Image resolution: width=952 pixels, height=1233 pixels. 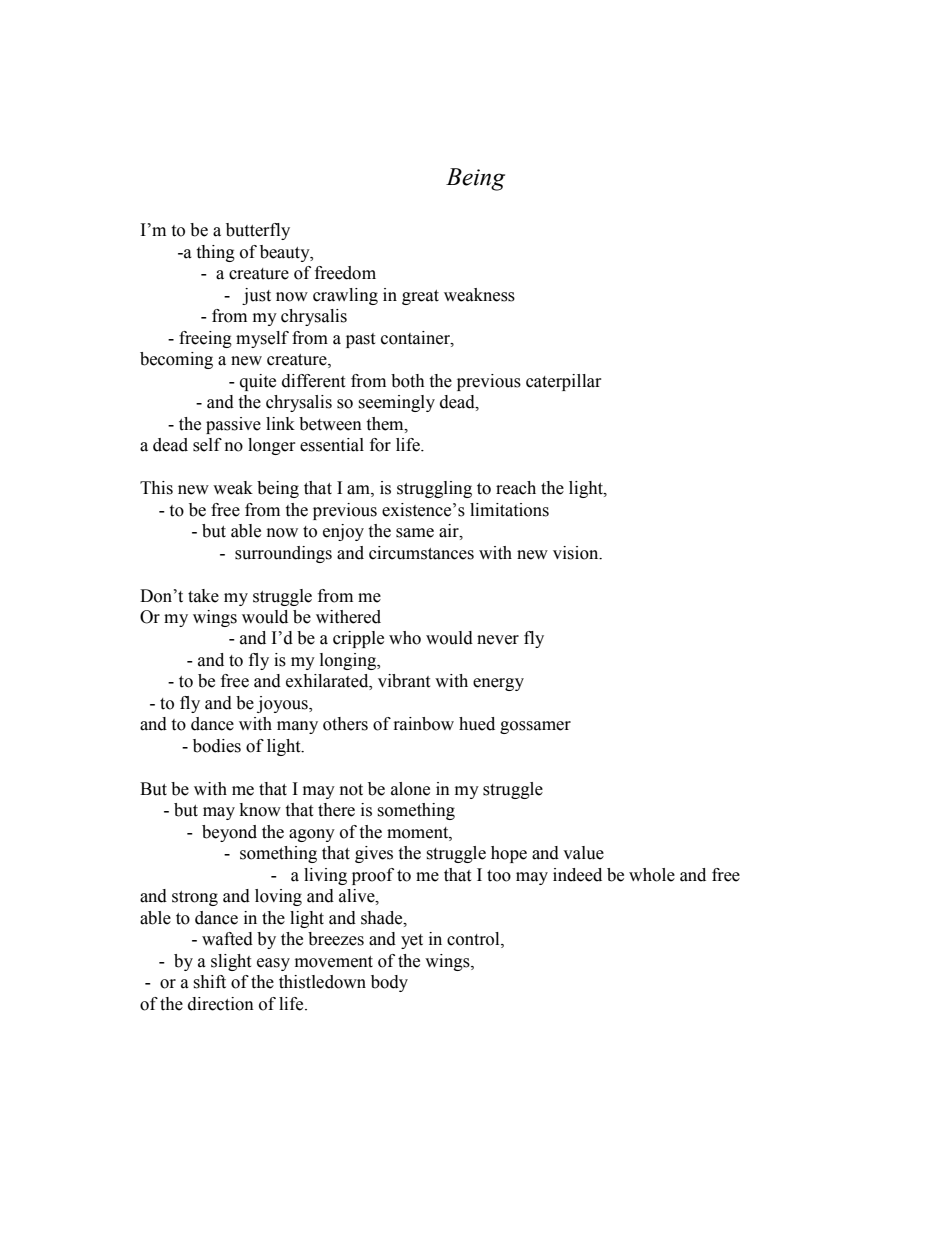 I want to click on body, so click(x=389, y=983).
